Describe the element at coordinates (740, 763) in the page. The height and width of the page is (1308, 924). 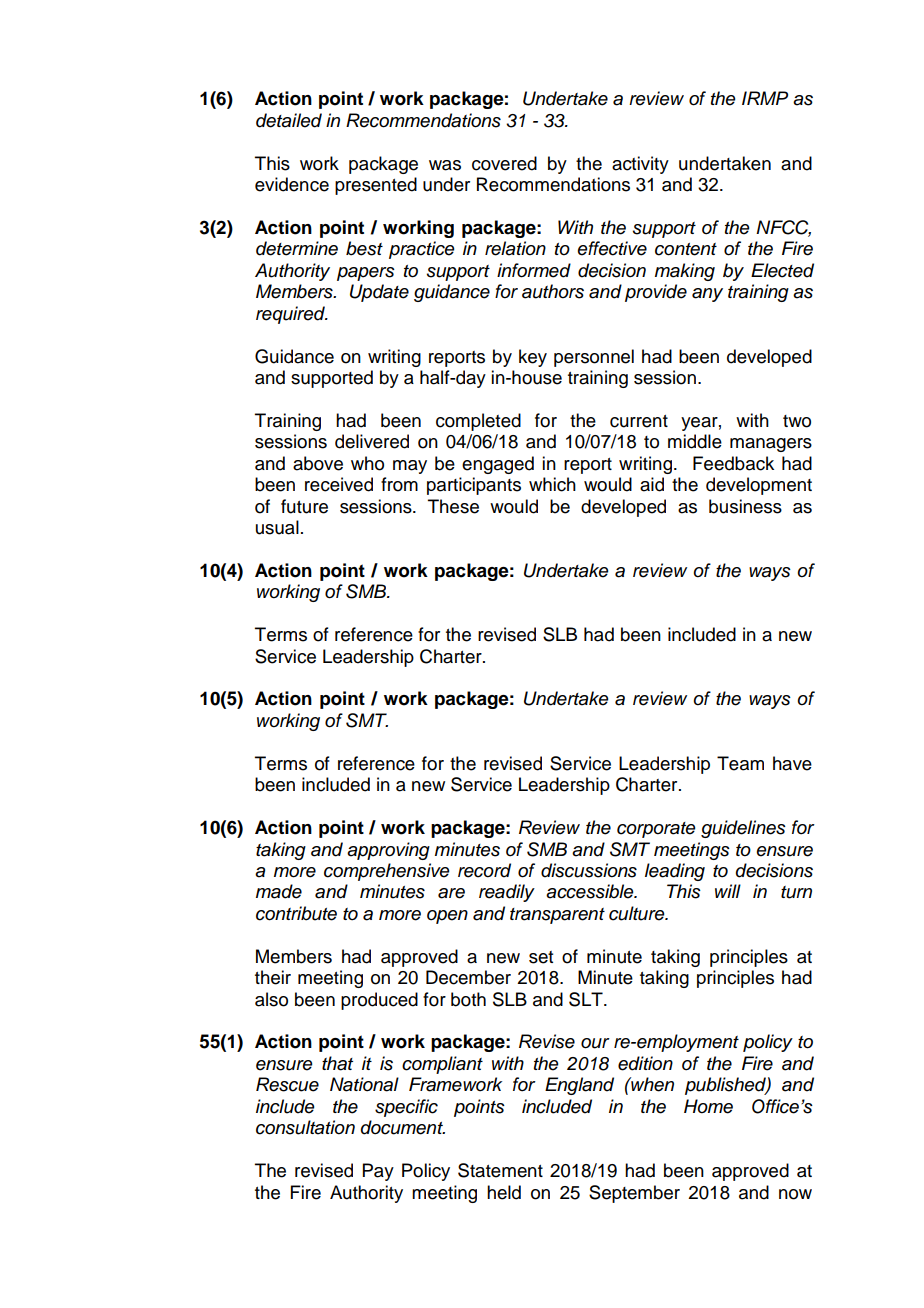
I see `Team` at that location.
